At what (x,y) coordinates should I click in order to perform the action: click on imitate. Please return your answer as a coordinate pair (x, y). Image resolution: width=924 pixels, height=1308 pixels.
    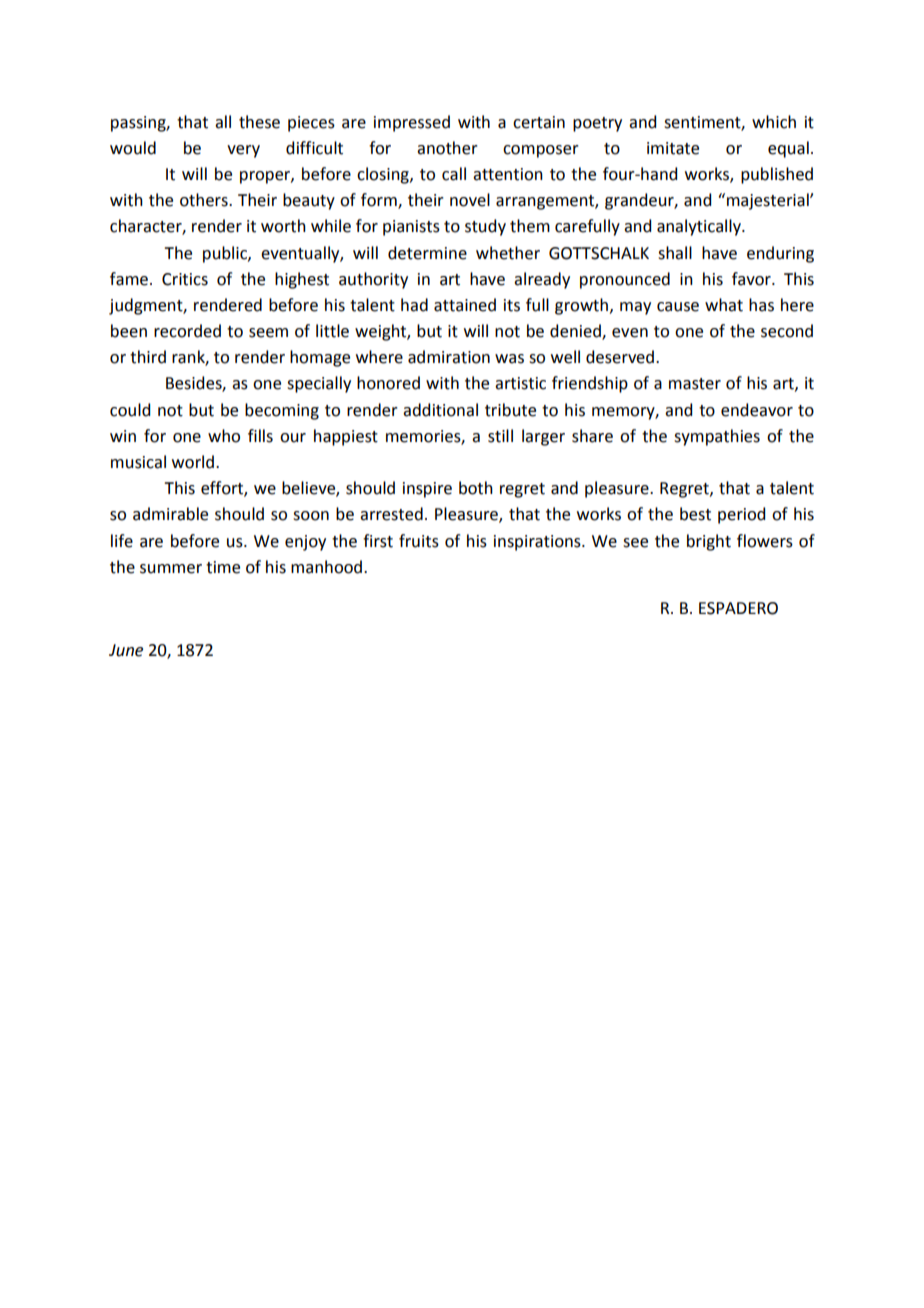
    Looking at the image, I should click on (673, 148).
